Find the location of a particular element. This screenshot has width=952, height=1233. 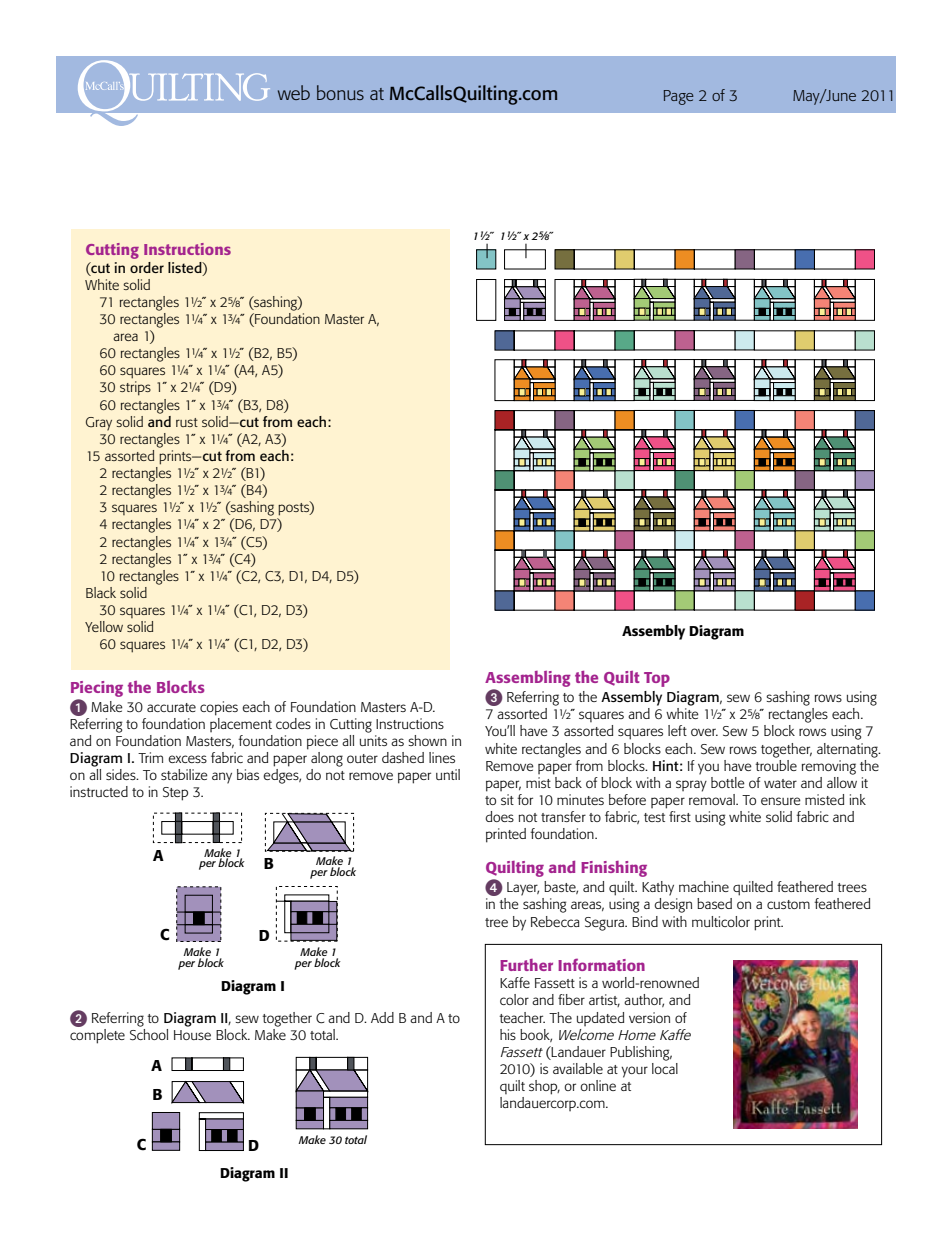

rust is located at coordinates (187, 422).
